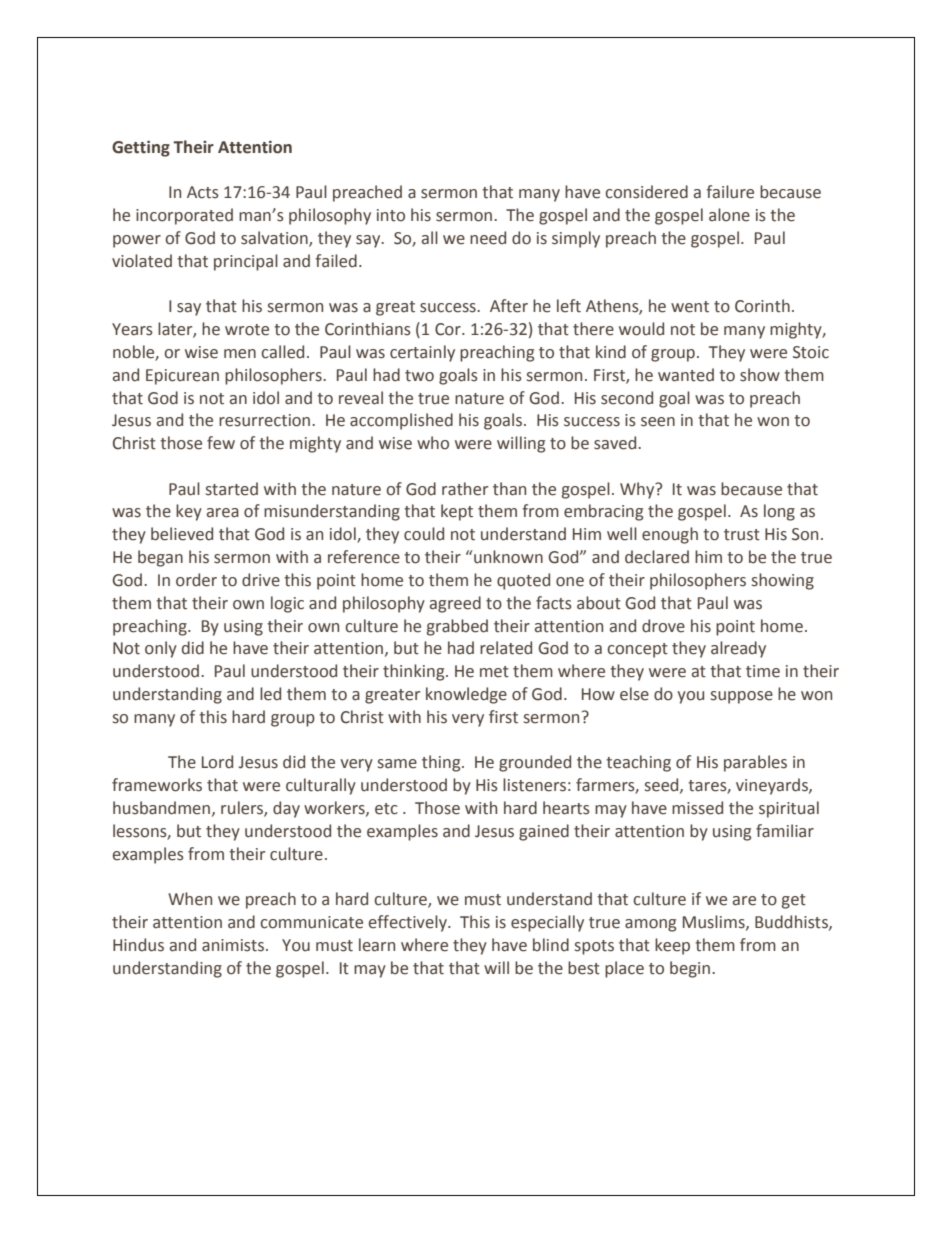  Describe the element at coordinates (184, 216) in the page. I see `incorporated` at that location.
